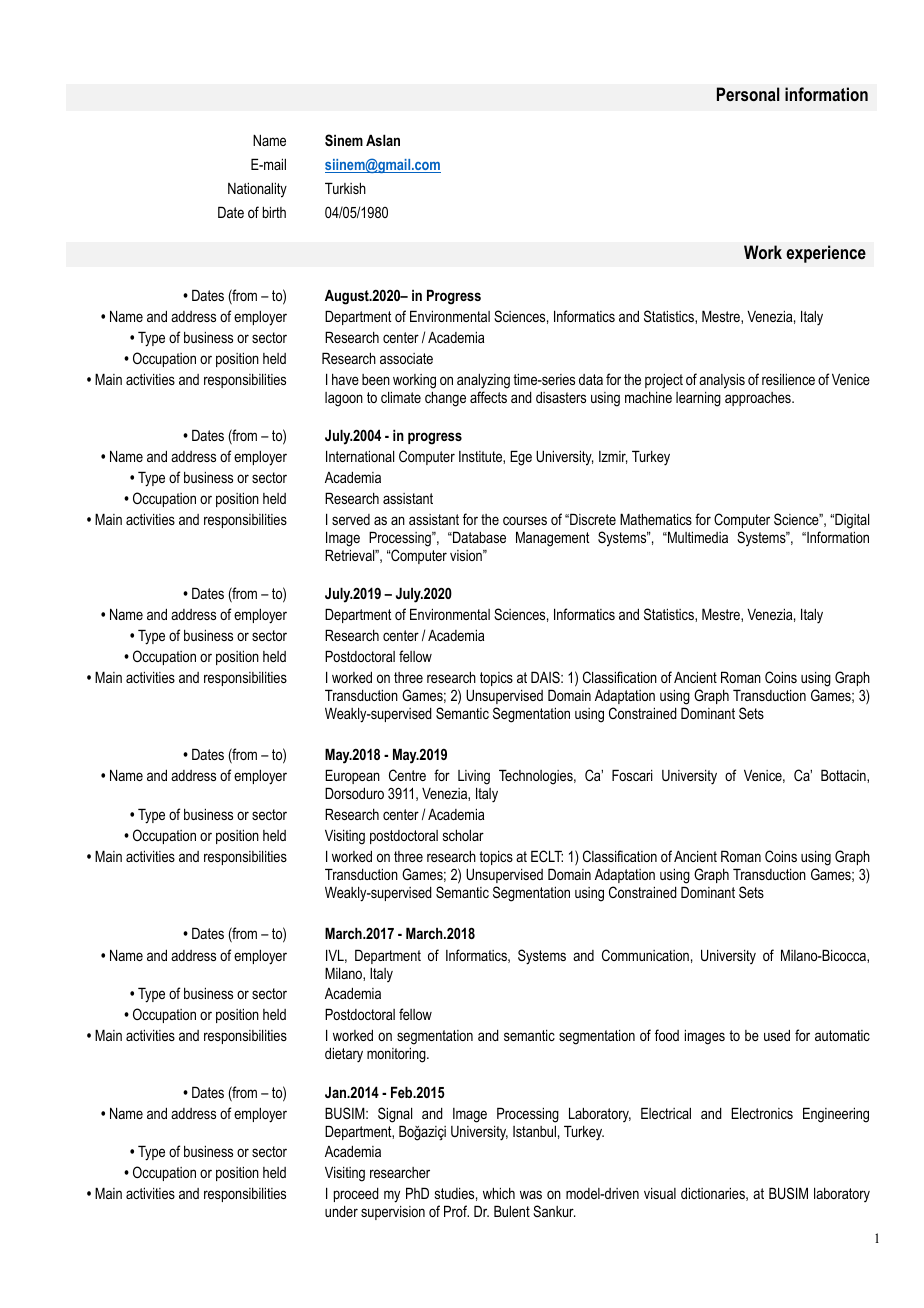 This document has width=924, height=1308. I want to click on Management, so click(552, 539).
